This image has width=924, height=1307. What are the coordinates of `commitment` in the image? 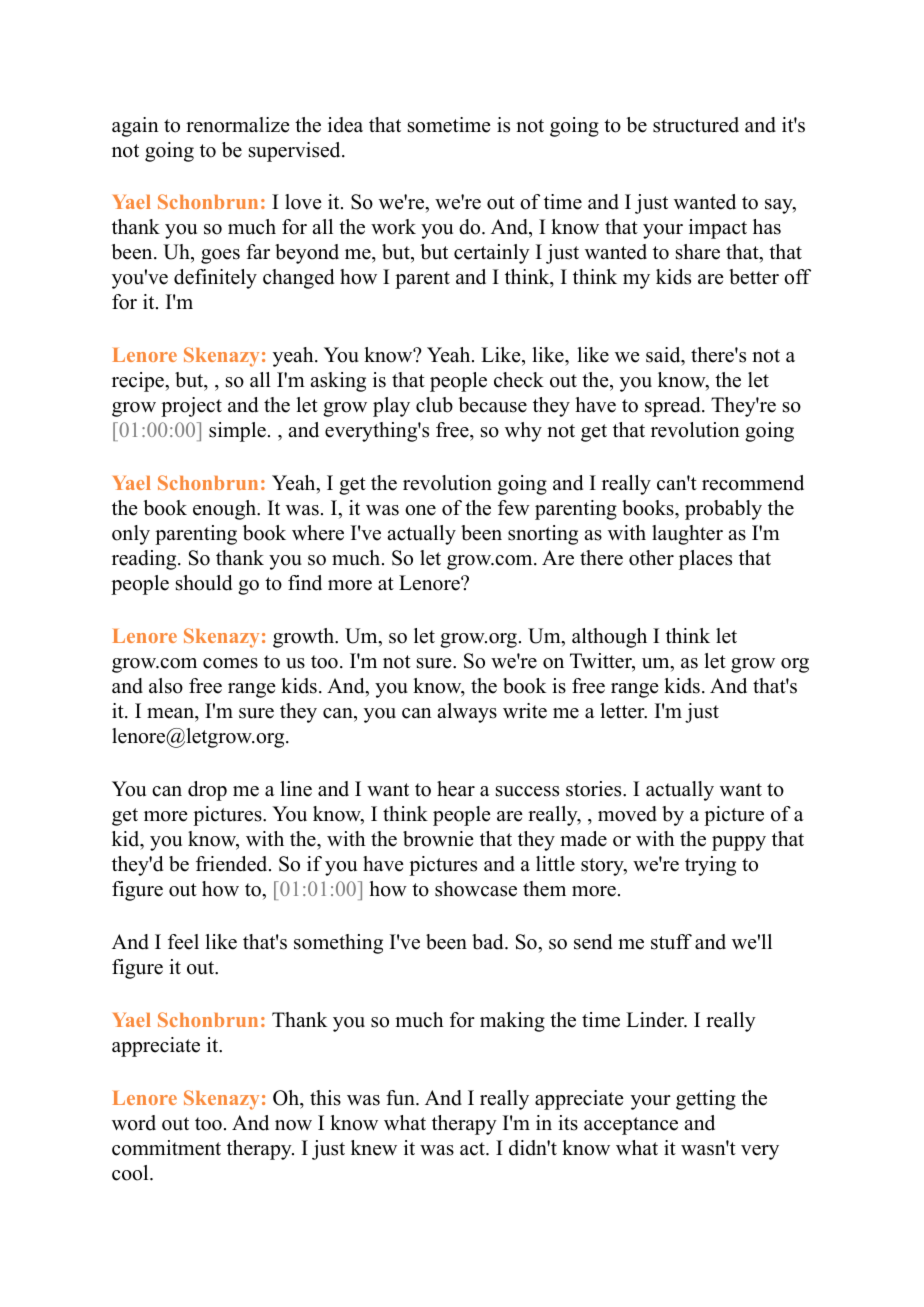 It's located at (166, 1148).
